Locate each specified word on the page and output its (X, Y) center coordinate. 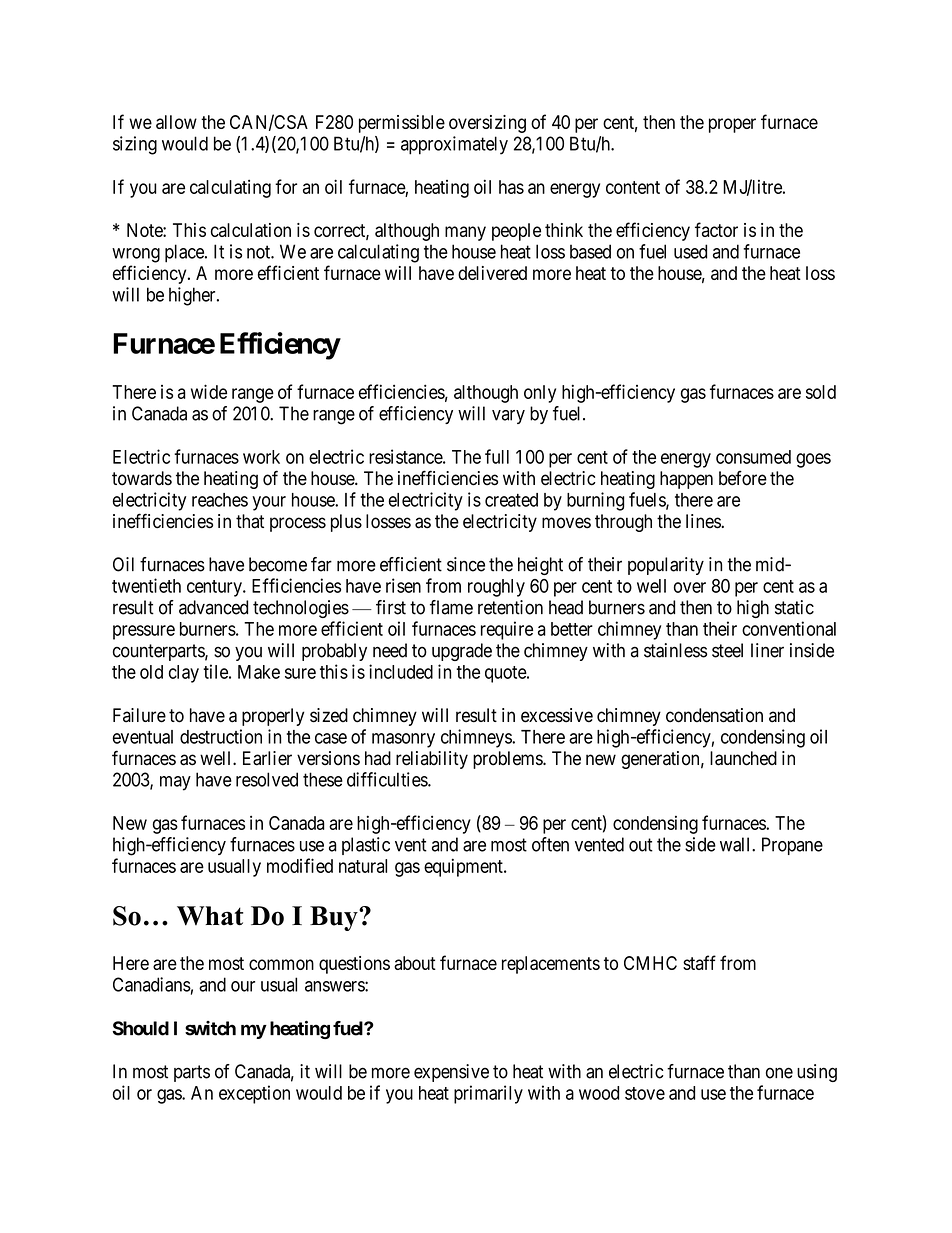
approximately (454, 145)
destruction (221, 736)
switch (210, 1028)
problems (508, 760)
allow (176, 122)
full (497, 456)
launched (743, 758)
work (261, 457)
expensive (451, 1073)
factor (716, 229)
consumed (753, 457)
